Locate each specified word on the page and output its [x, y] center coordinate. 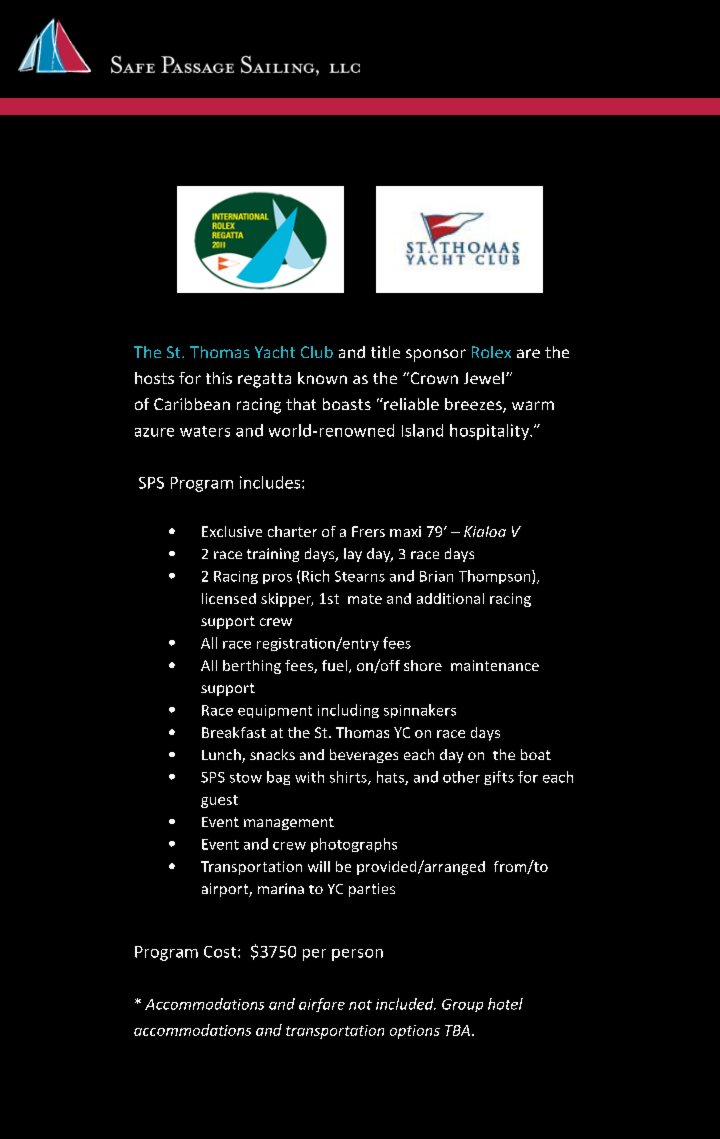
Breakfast [234, 732]
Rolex [491, 352]
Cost [221, 952]
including [348, 711]
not [360, 1005]
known [322, 378]
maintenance [495, 665]
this [219, 378]
